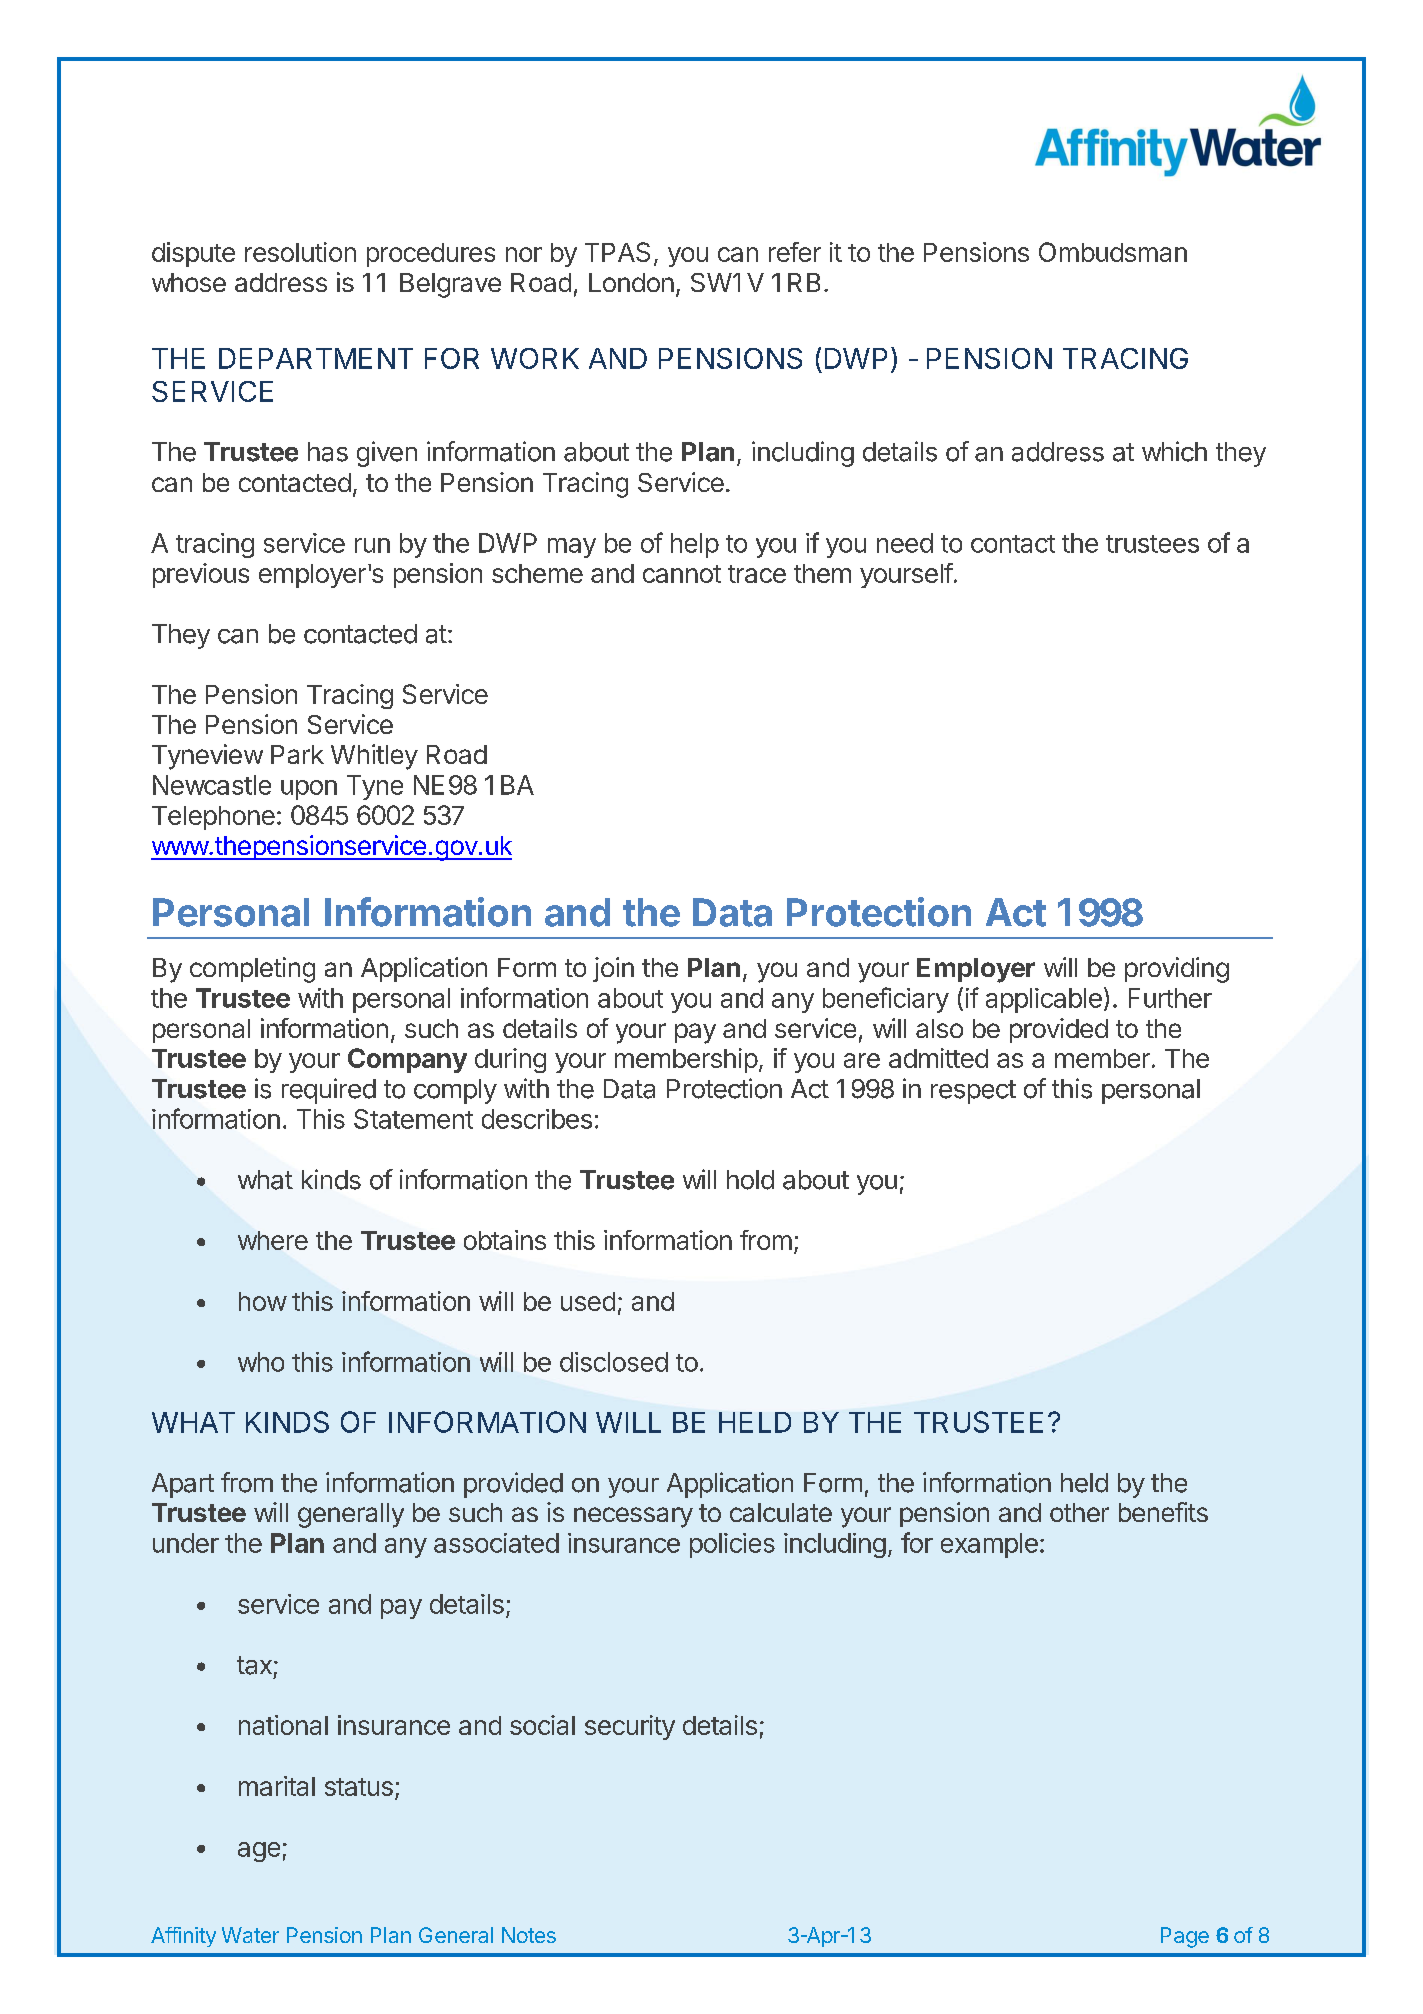 This screenshot has height=2014, width=1423. Describe the element at coordinates (750, 1180) in the screenshot. I see `hold` at that location.
